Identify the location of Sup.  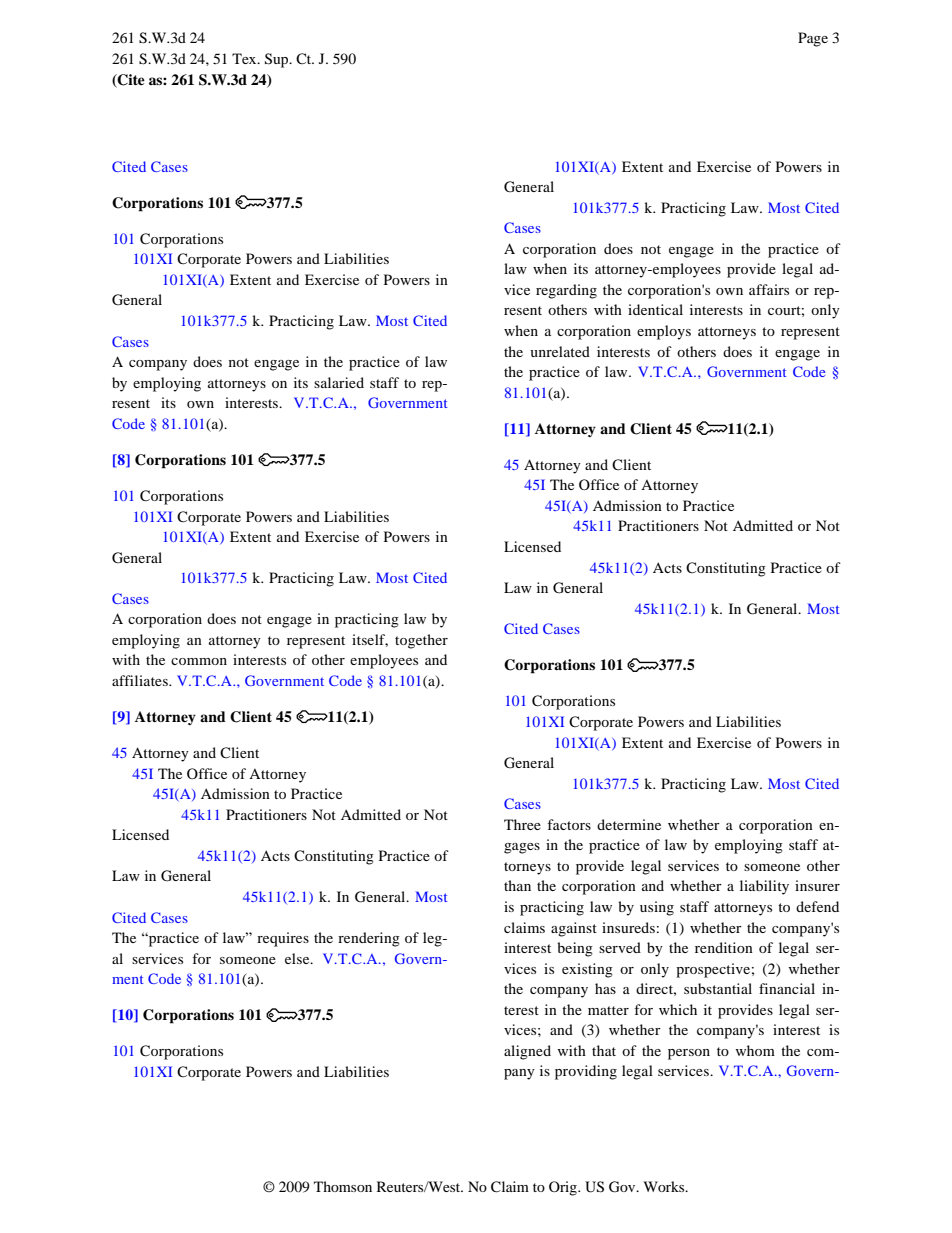
(278, 60).
